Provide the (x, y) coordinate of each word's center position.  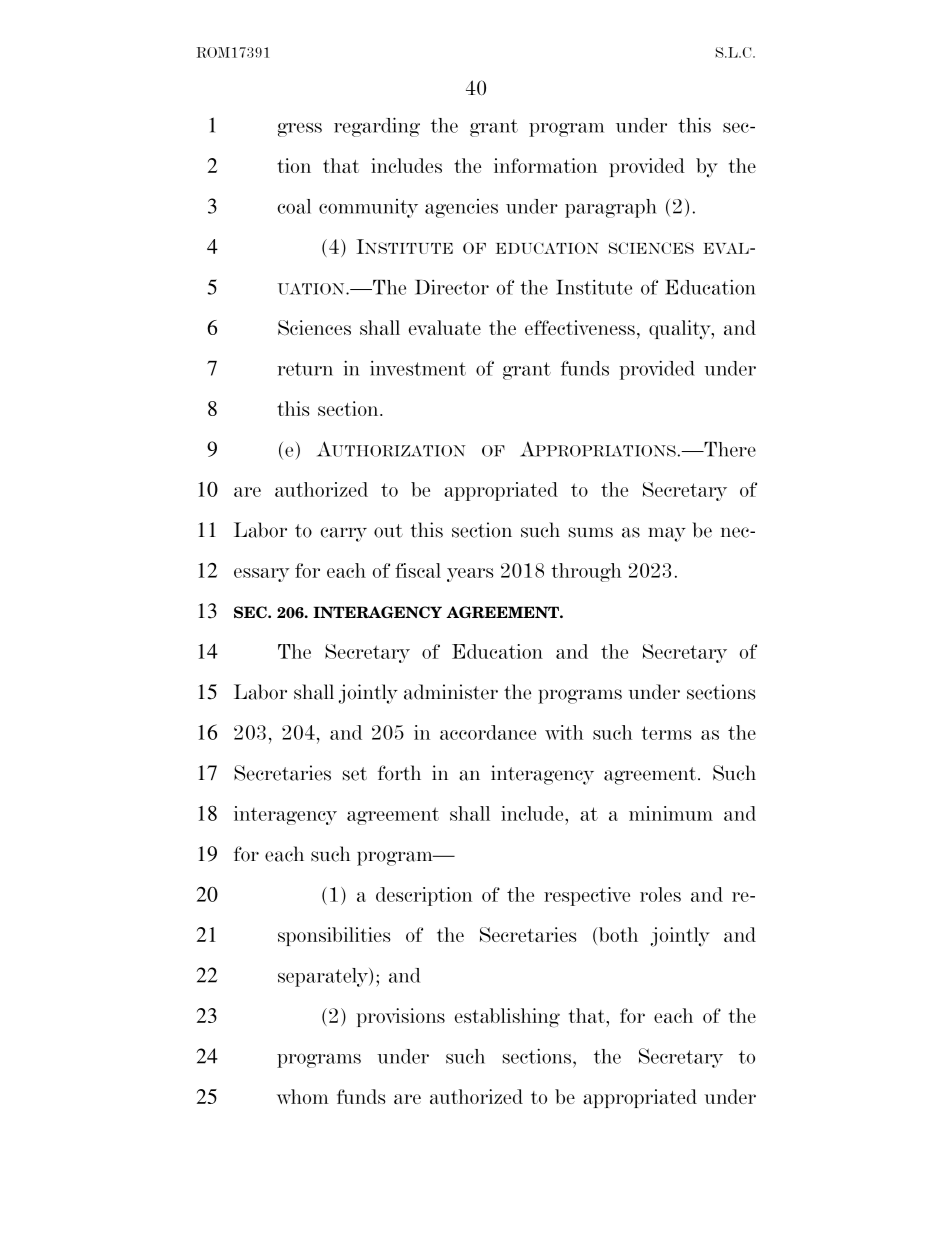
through (586, 572)
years (470, 575)
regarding (377, 127)
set (355, 774)
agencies (461, 208)
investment (418, 368)
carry (343, 534)
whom (303, 1096)
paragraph (611, 208)
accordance (488, 732)
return (305, 369)
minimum (671, 813)
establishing (507, 1018)
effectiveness (580, 327)
